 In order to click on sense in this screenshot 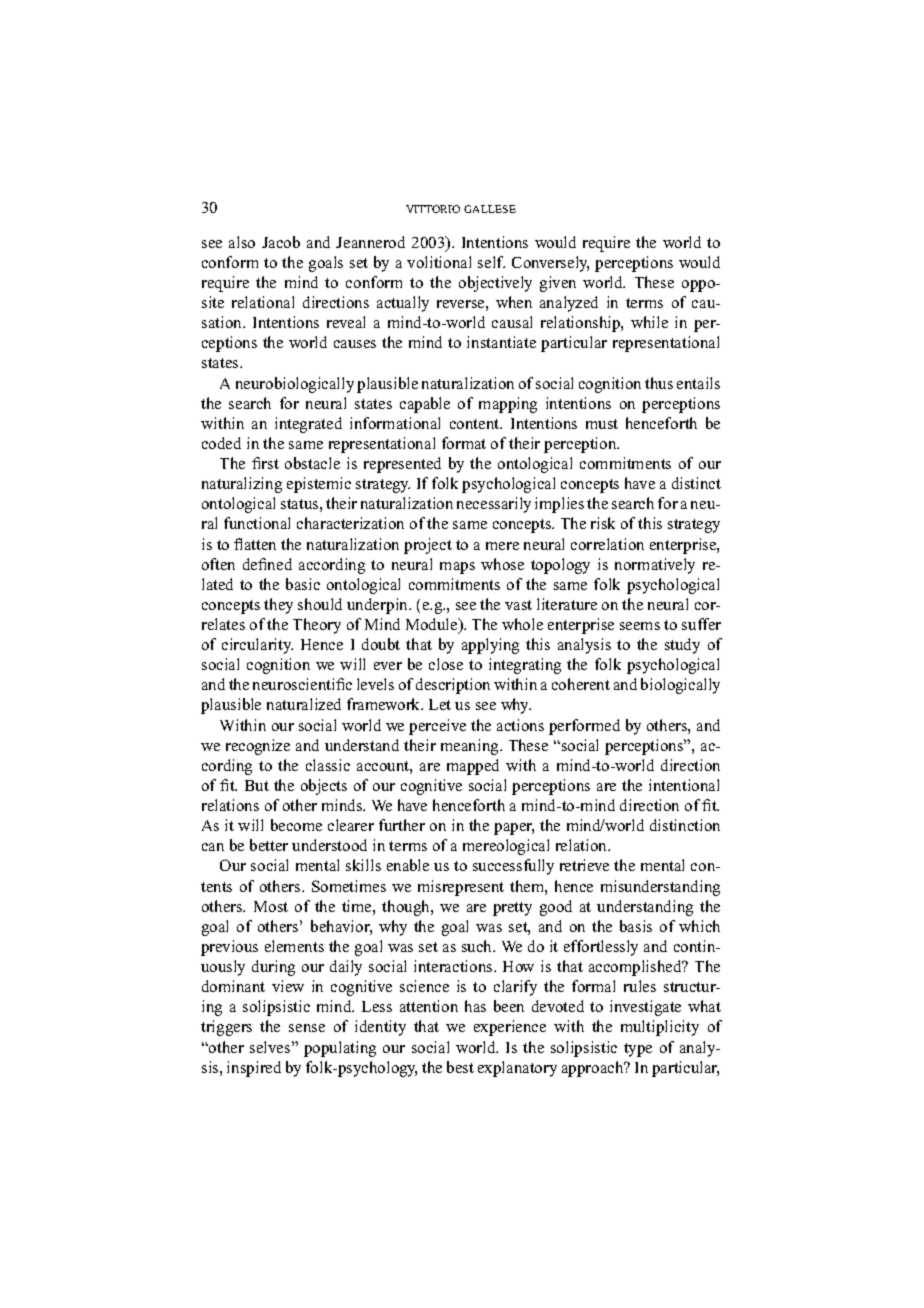, I will do `click(307, 1028)`.
